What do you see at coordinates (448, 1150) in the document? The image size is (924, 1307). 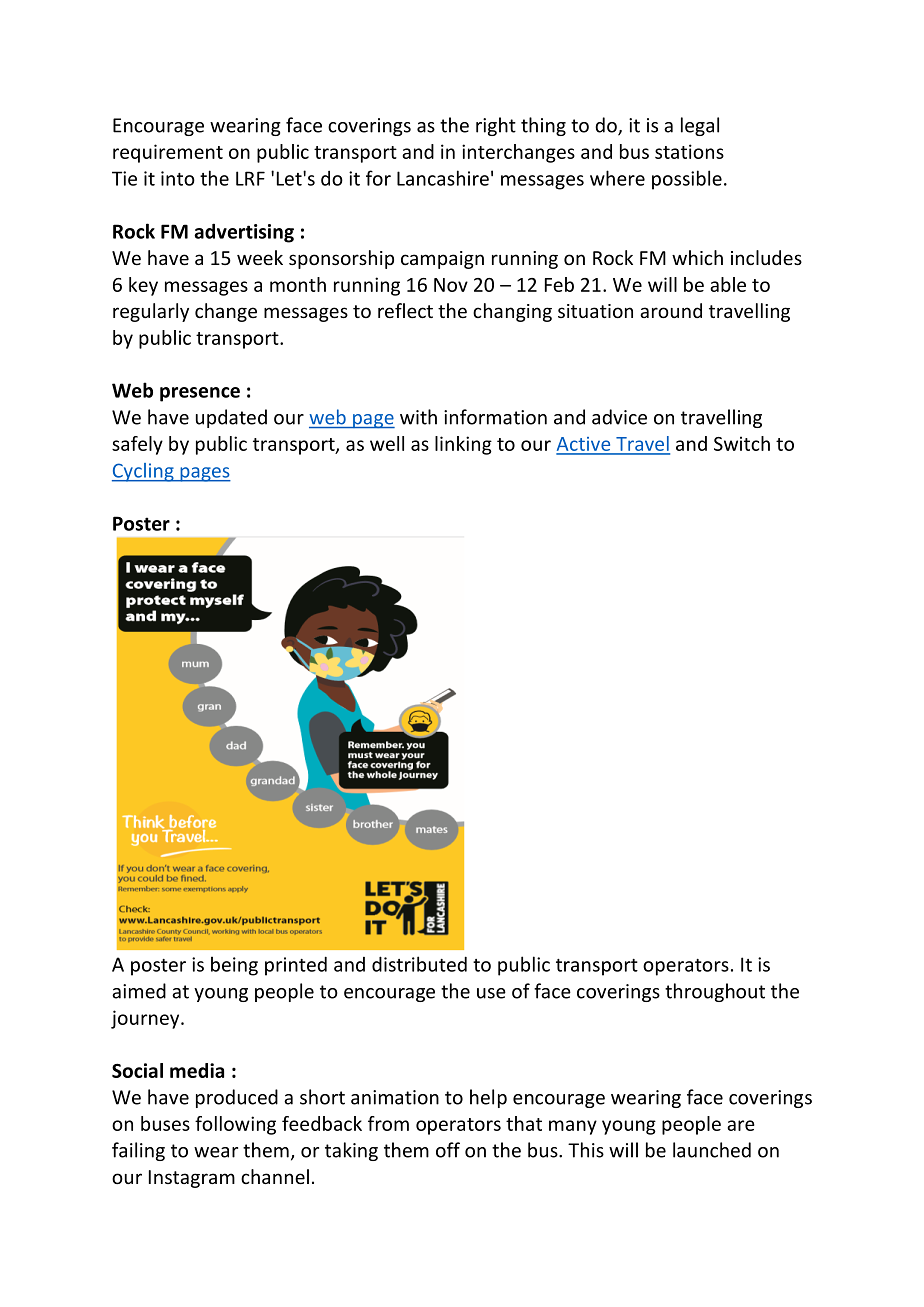 I see `off` at bounding box center [448, 1150].
